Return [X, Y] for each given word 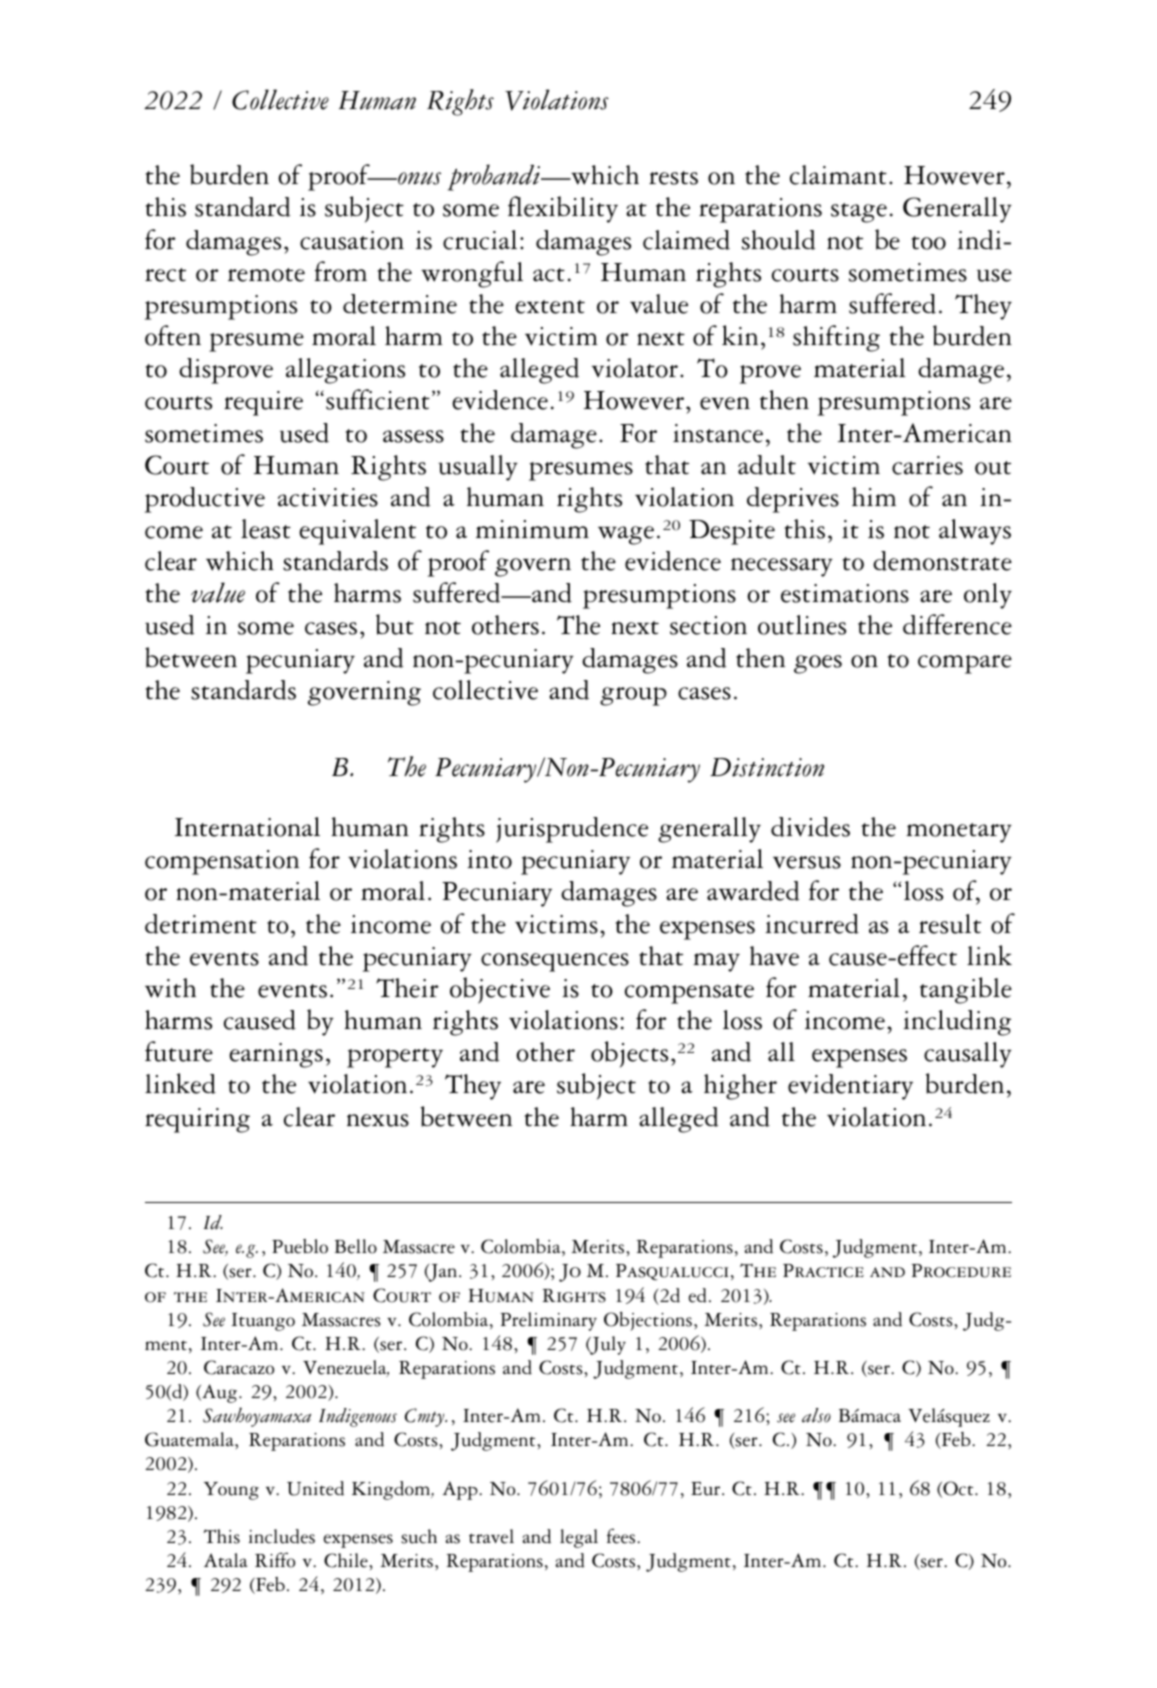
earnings [276, 1055]
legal [579, 1538]
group [633, 696]
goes [818, 664]
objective [500, 990]
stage [859, 213]
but [395, 624]
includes [282, 1536]
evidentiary [850, 1087]
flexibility [563, 209]
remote [266, 275]
